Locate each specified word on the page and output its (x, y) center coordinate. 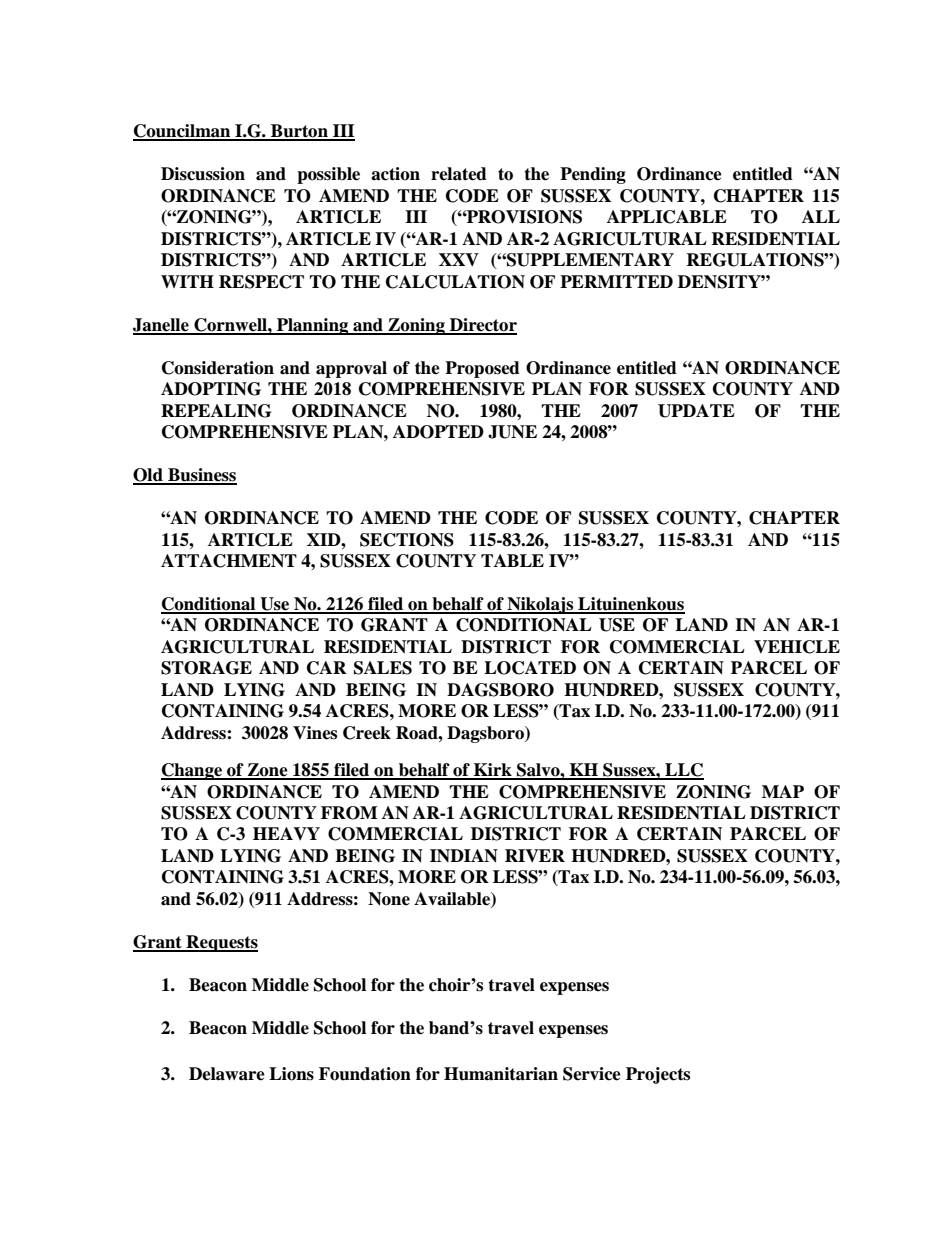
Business (201, 476)
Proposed (482, 369)
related (459, 174)
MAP (783, 791)
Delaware (227, 1074)
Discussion (203, 174)
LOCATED (530, 668)
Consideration (218, 368)
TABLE (512, 560)
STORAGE (206, 668)
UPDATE (696, 411)
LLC (683, 771)
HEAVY (286, 833)
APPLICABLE (667, 217)
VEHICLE (797, 647)
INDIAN (464, 856)
